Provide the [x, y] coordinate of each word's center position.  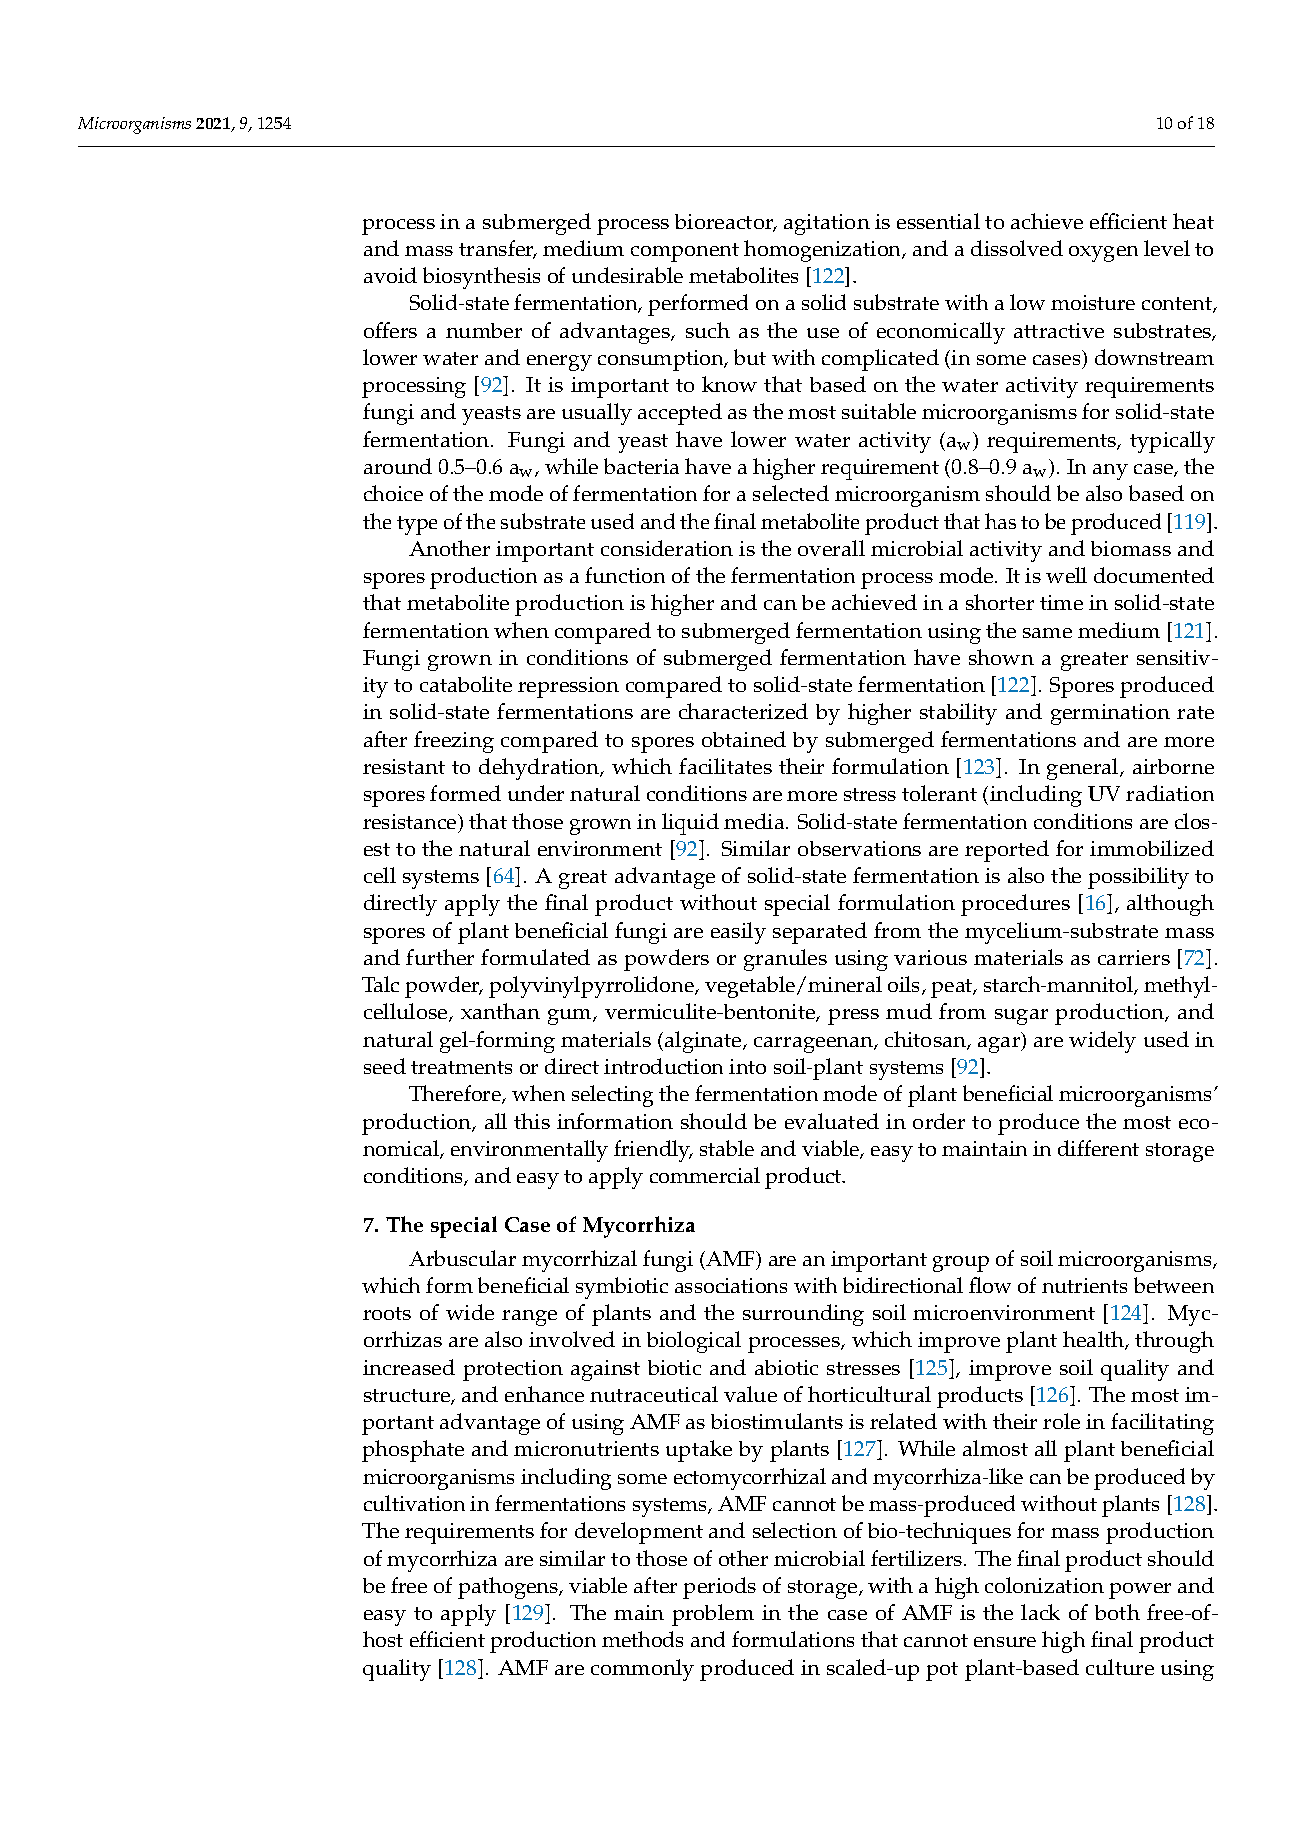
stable [727, 1148]
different [1098, 1148]
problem [713, 1615]
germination [1110, 714]
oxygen [1103, 254]
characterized [743, 711]
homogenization [824, 251]
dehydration [540, 769]
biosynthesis [481, 278]
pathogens [509, 1588]
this [532, 1121]
